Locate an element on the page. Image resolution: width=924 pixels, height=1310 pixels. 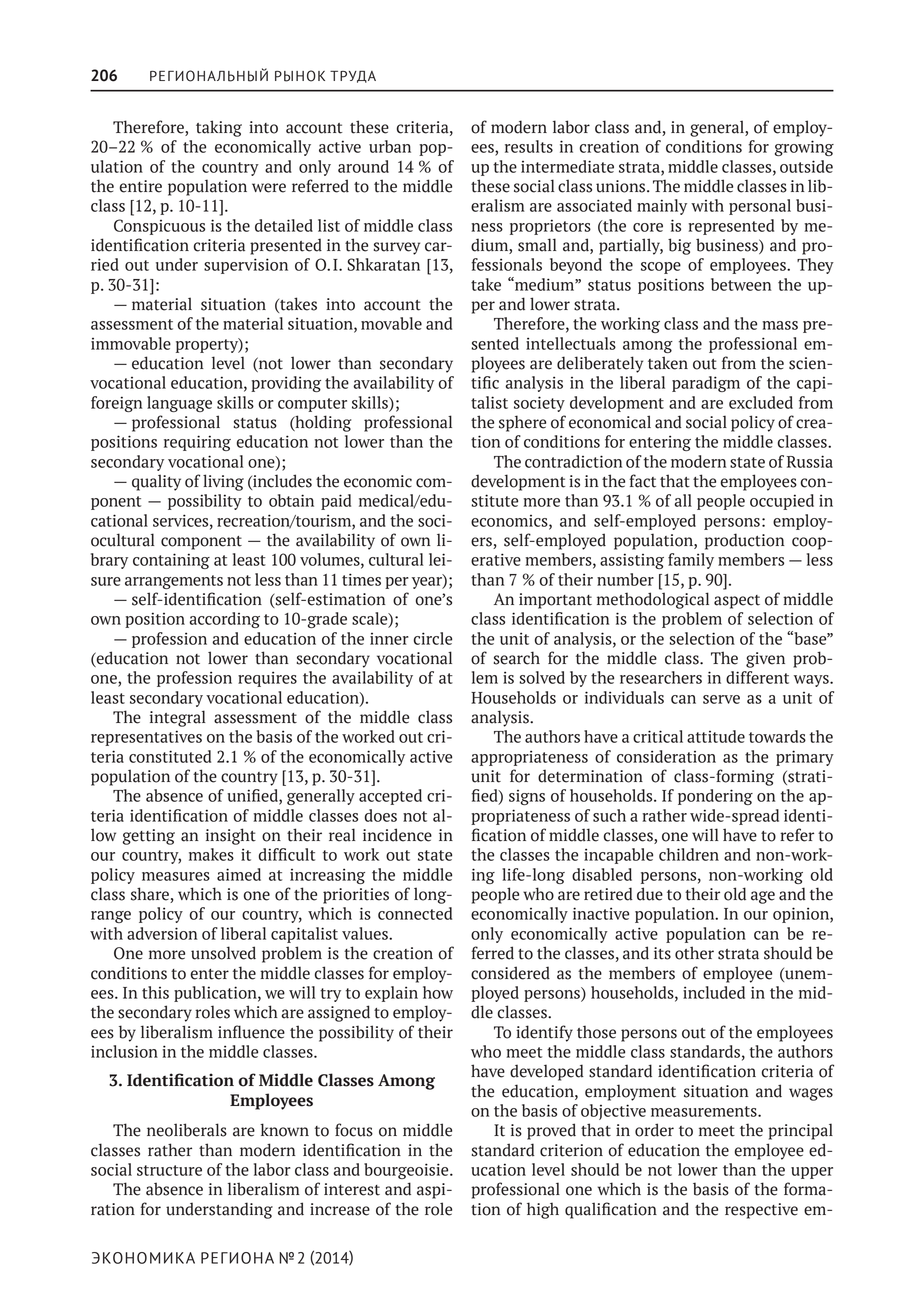
structure is located at coordinates (169, 1170).
